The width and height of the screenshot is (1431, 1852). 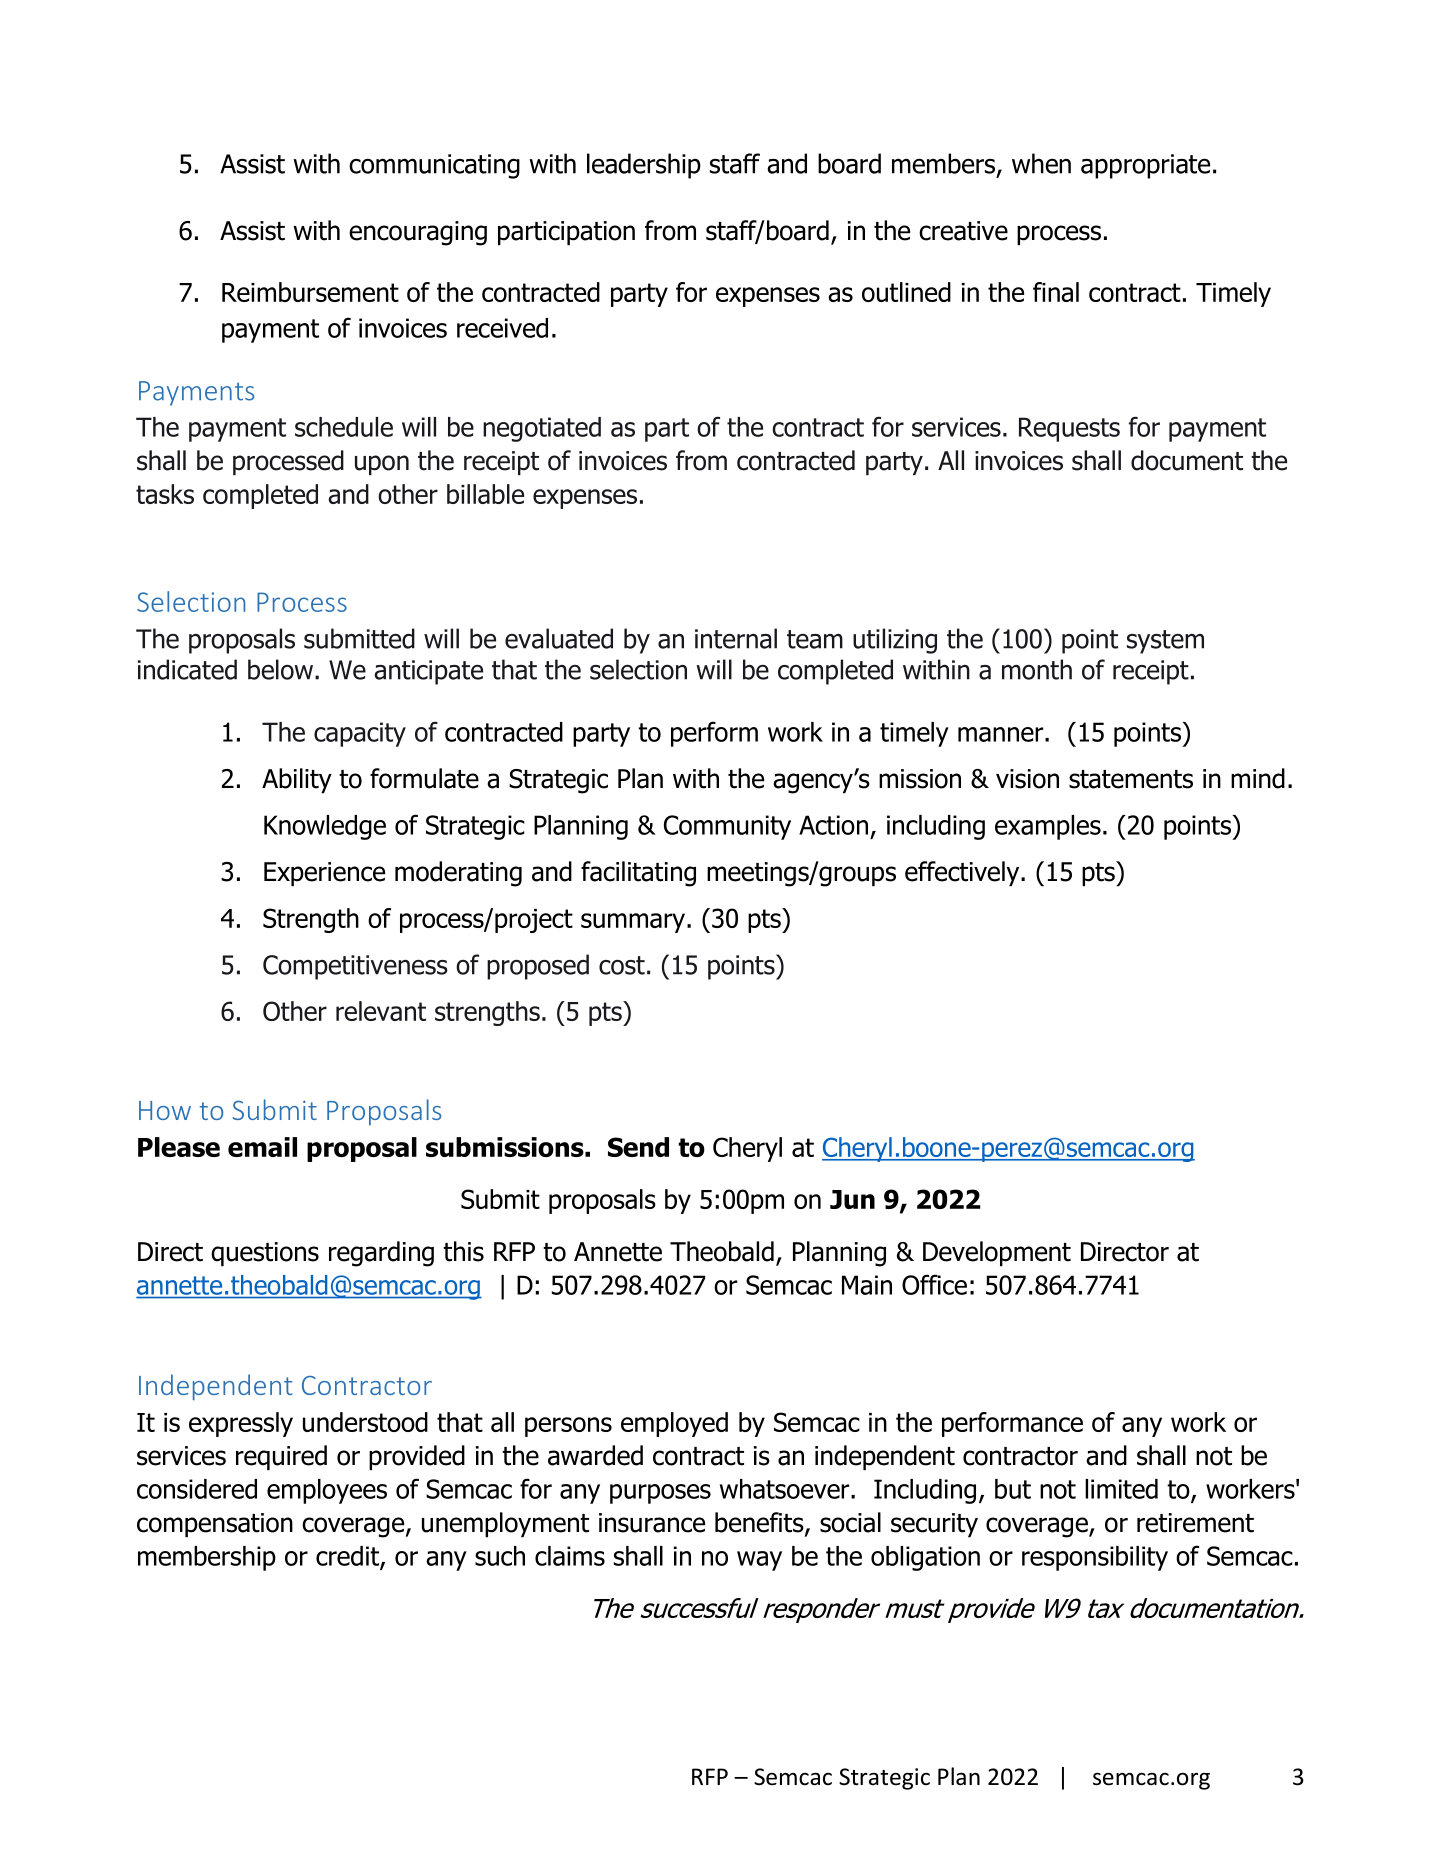 I want to click on encouraging, so click(x=418, y=233).
